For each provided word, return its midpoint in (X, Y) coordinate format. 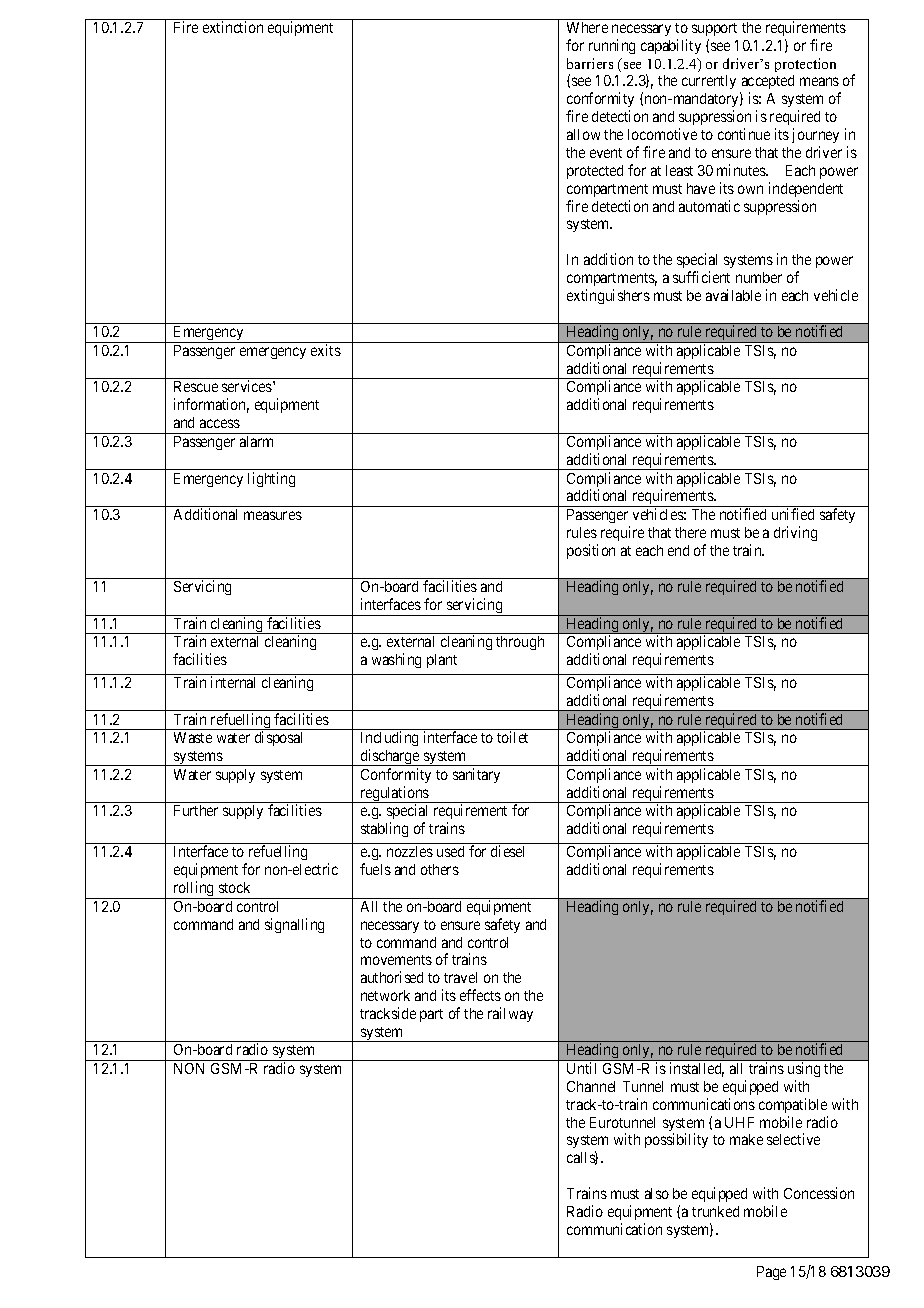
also (657, 1193)
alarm (256, 441)
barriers (590, 63)
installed (697, 1069)
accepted (767, 84)
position (591, 551)
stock (234, 887)
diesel (507, 851)
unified (793, 514)
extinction (233, 27)
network (385, 995)
